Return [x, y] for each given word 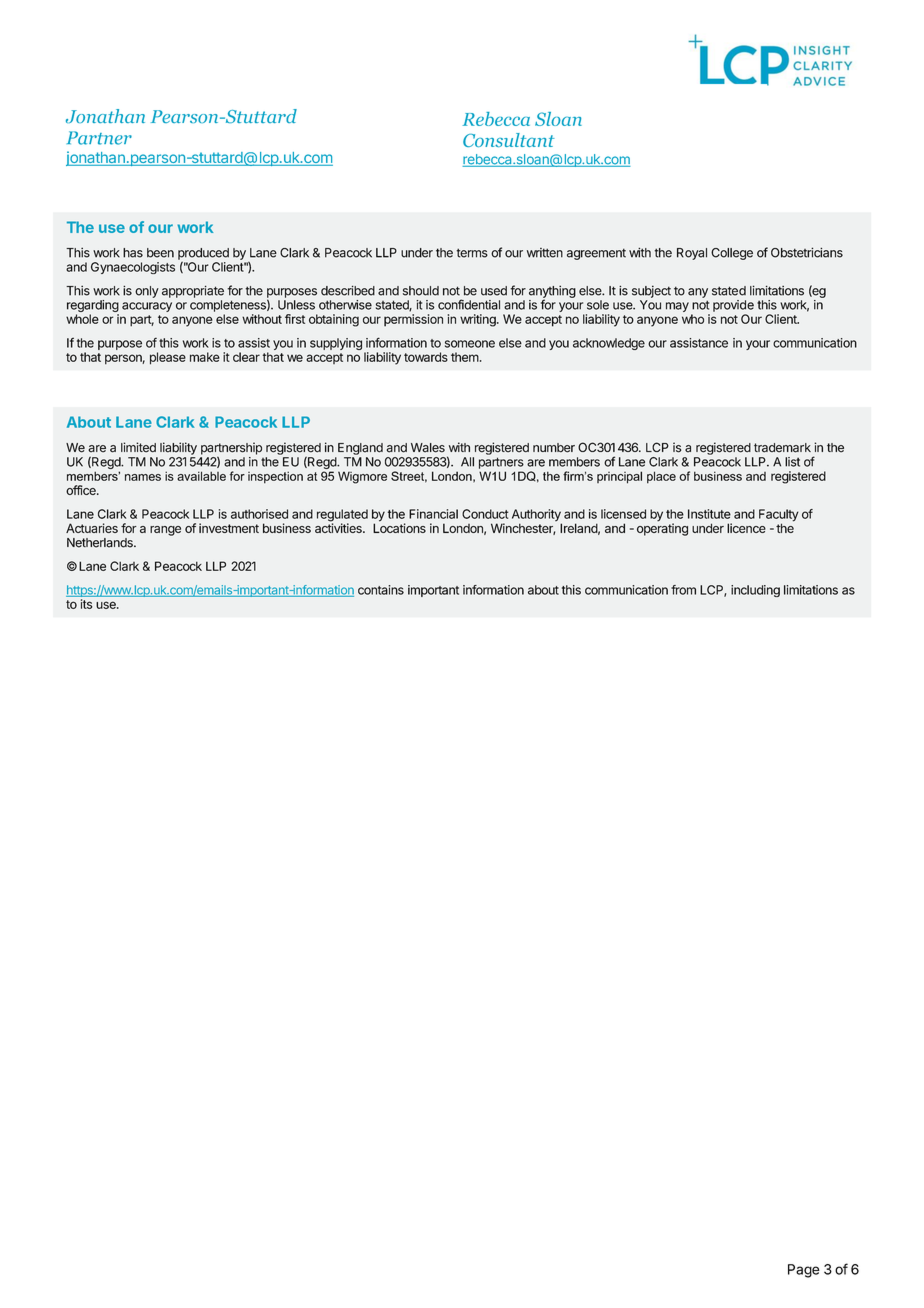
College [732, 254]
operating [662, 529]
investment [229, 528]
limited [138, 447]
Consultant [509, 140]
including [755, 591]
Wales [428, 448]
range [165, 531]
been [160, 253]
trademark [782, 448]
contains [381, 590]
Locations [399, 527]
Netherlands [101, 543]
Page [804, 1271]
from [683, 590]
